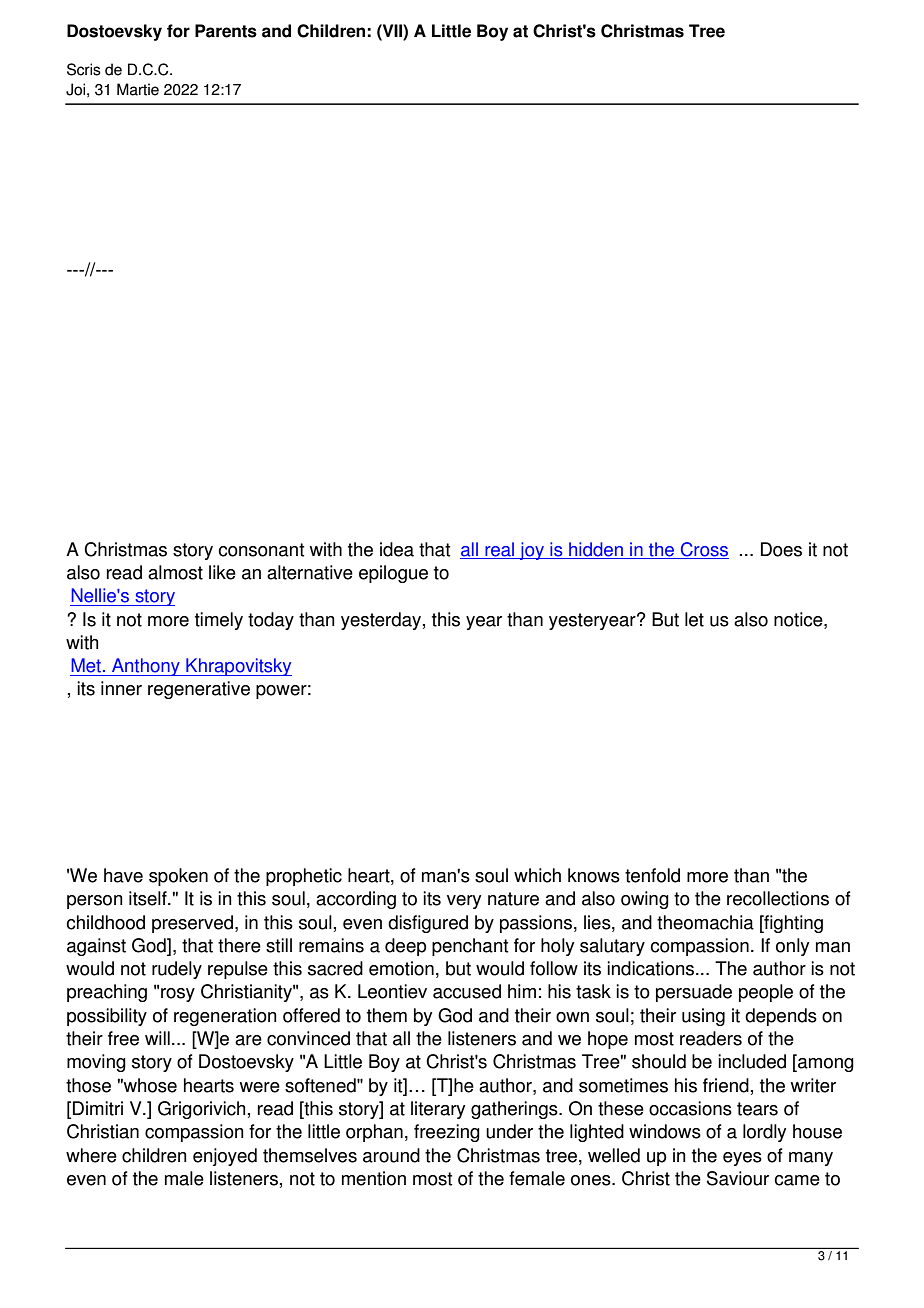  I want to click on consonant, so click(261, 550).
